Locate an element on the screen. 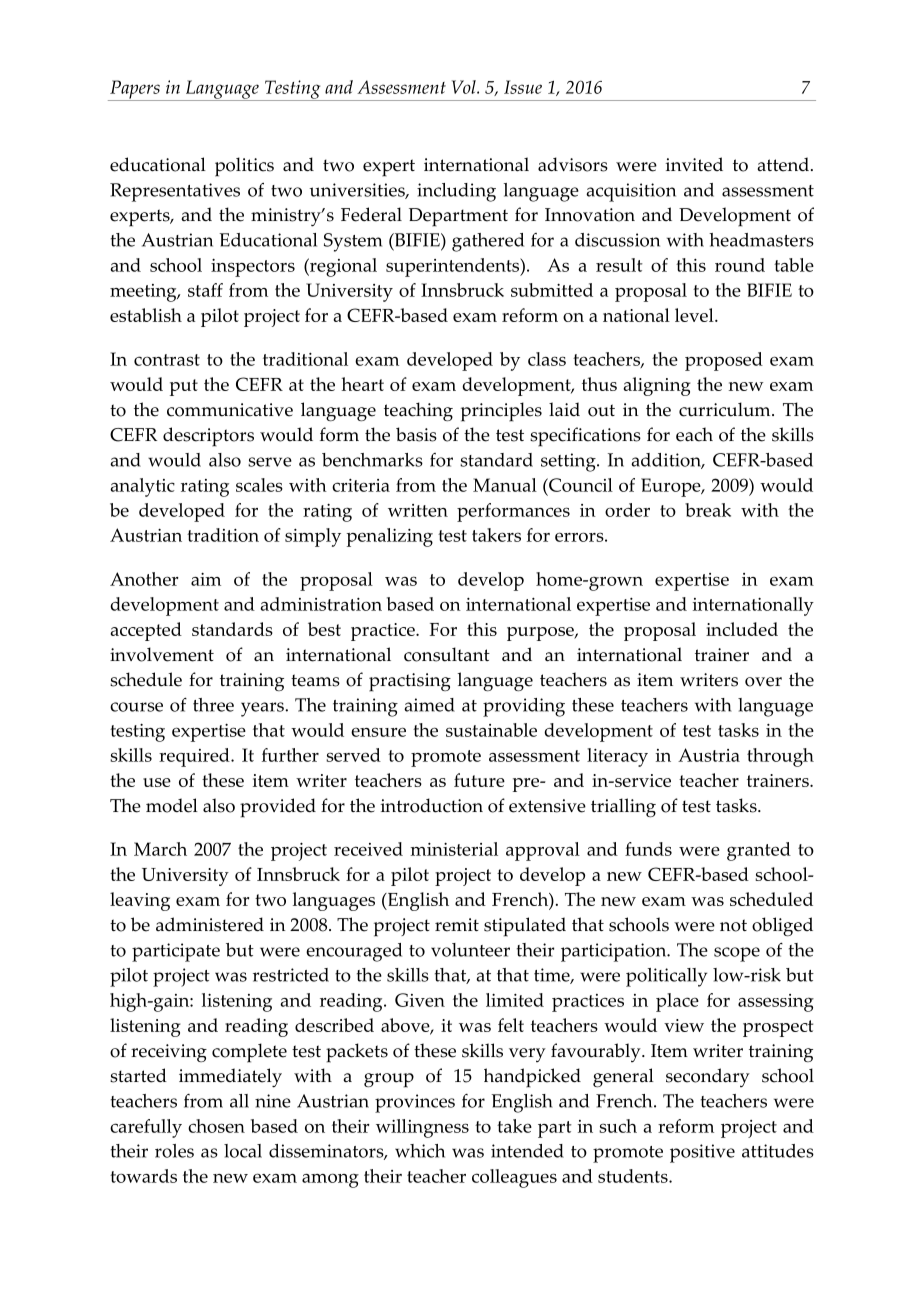 This screenshot has width=924, height=1308. invited is located at coordinates (694, 164).
